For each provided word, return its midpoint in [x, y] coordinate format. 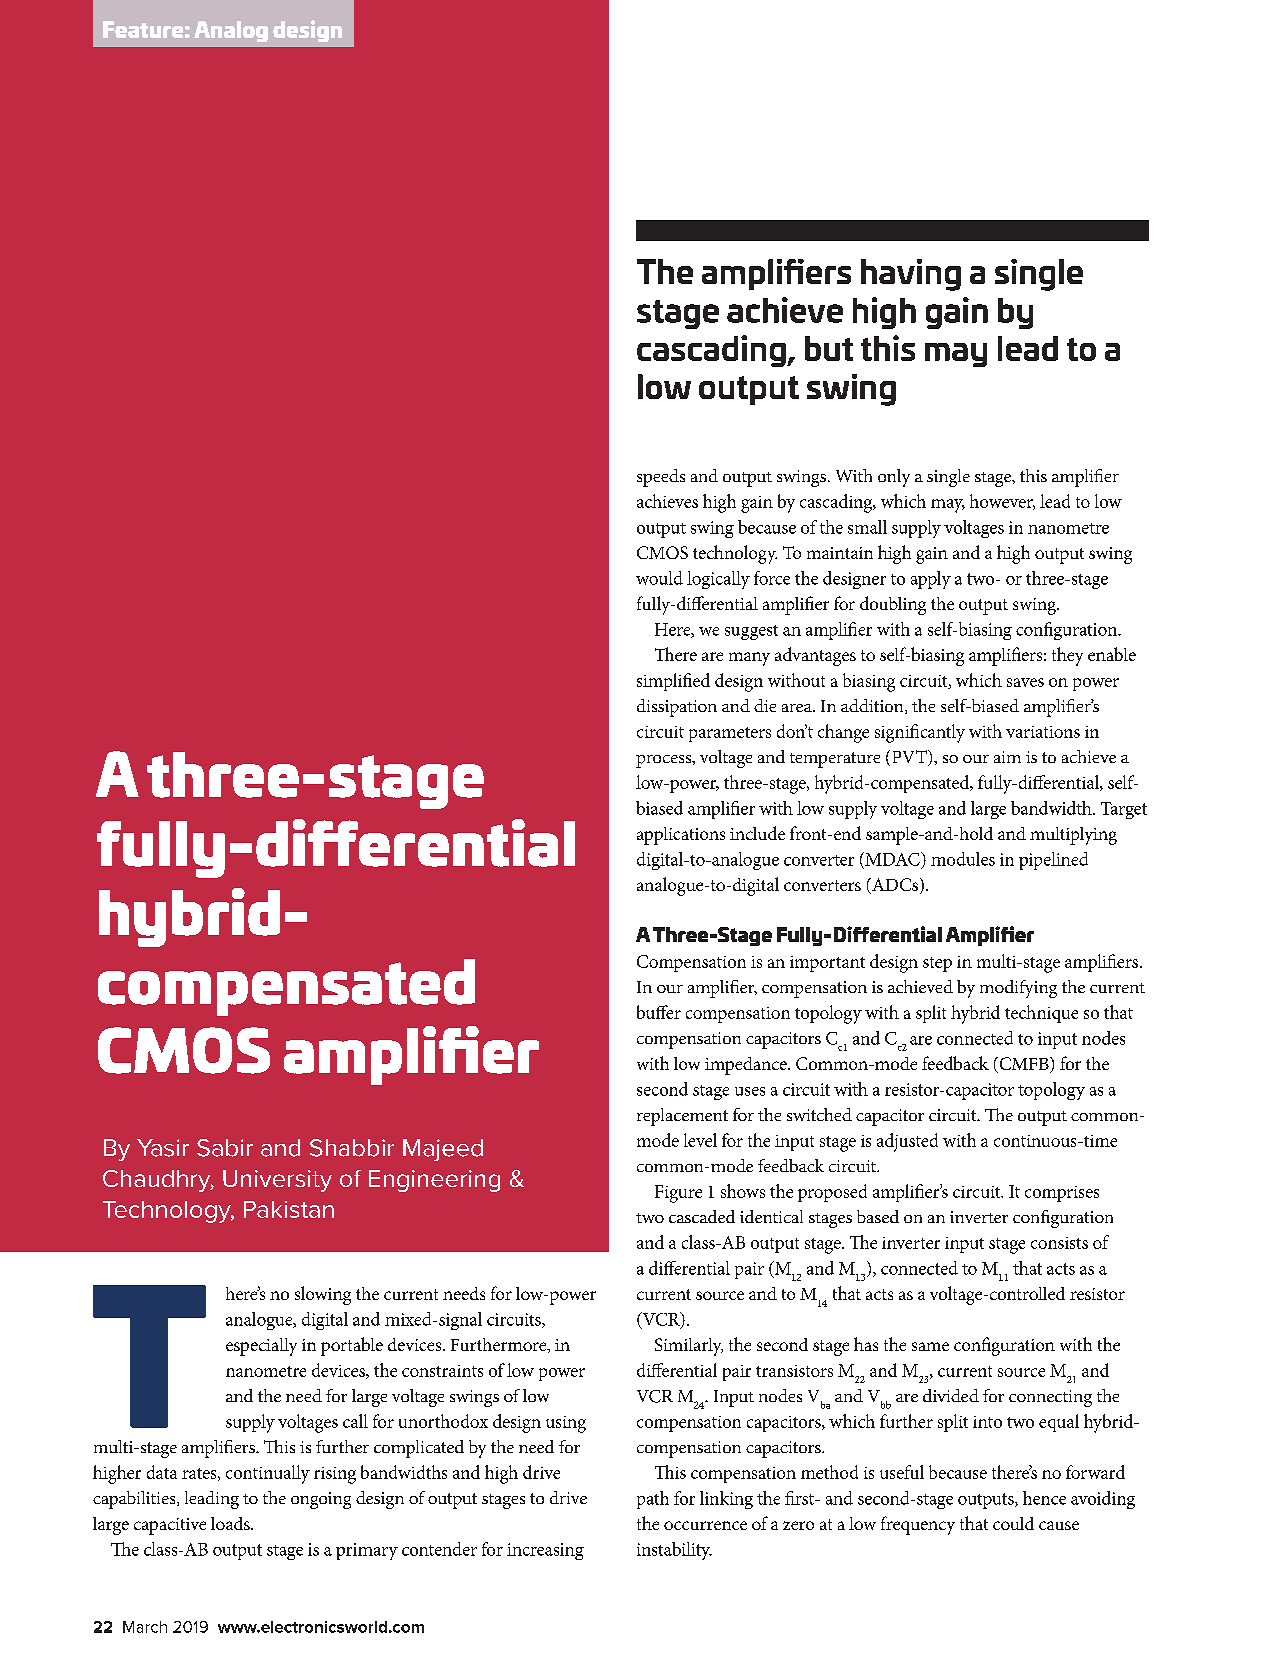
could [1013, 1523]
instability [674, 1551]
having [911, 275]
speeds [661, 478]
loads [231, 1523]
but [829, 348]
